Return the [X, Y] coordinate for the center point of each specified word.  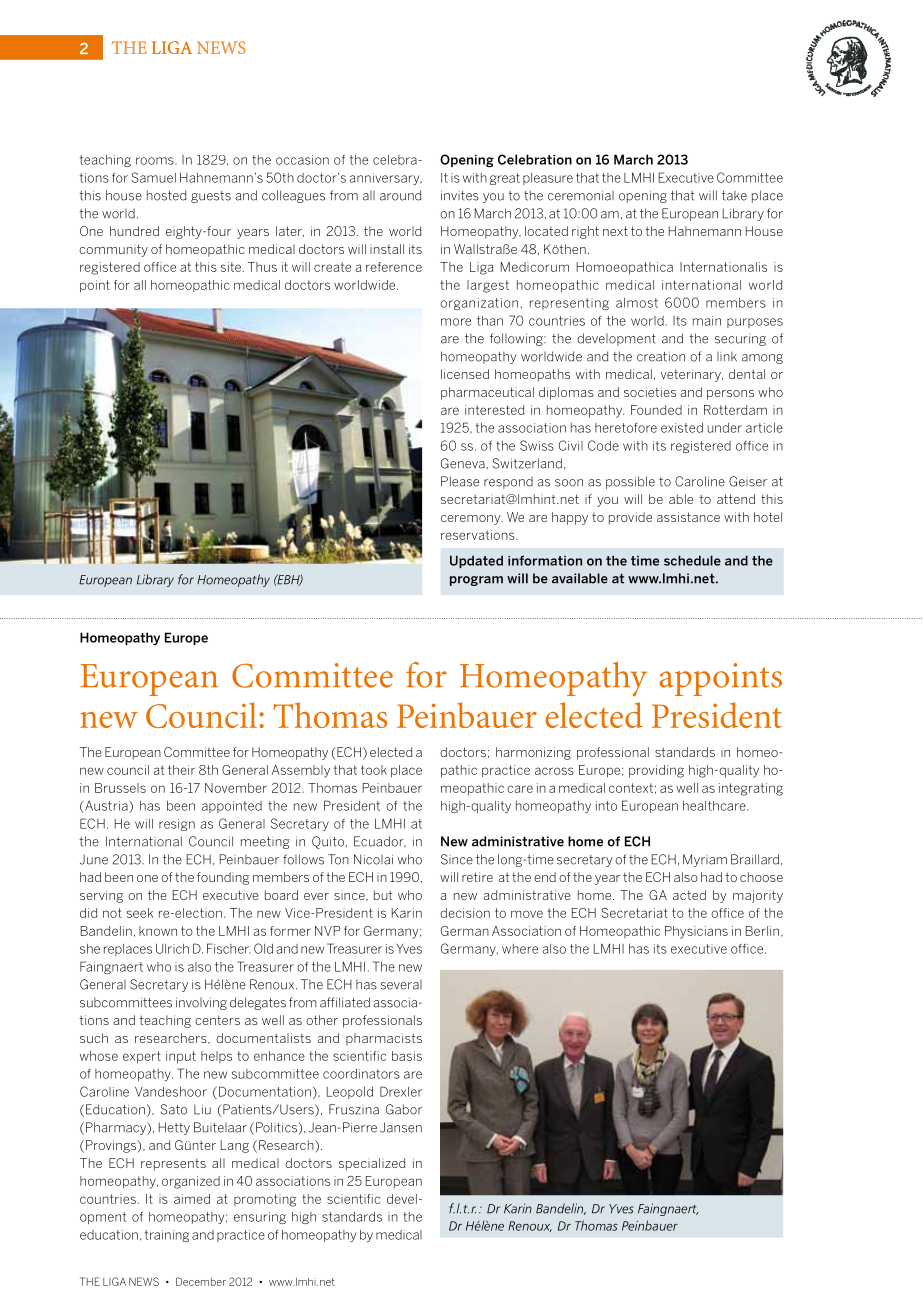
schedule [692, 560]
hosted [166, 195]
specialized [372, 1164]
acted [689, 895]
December [201, 1281]
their [181, 770]
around [400, 195]
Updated [476, 561]
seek [140, 913]
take [734, 195]
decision [465, 913]
